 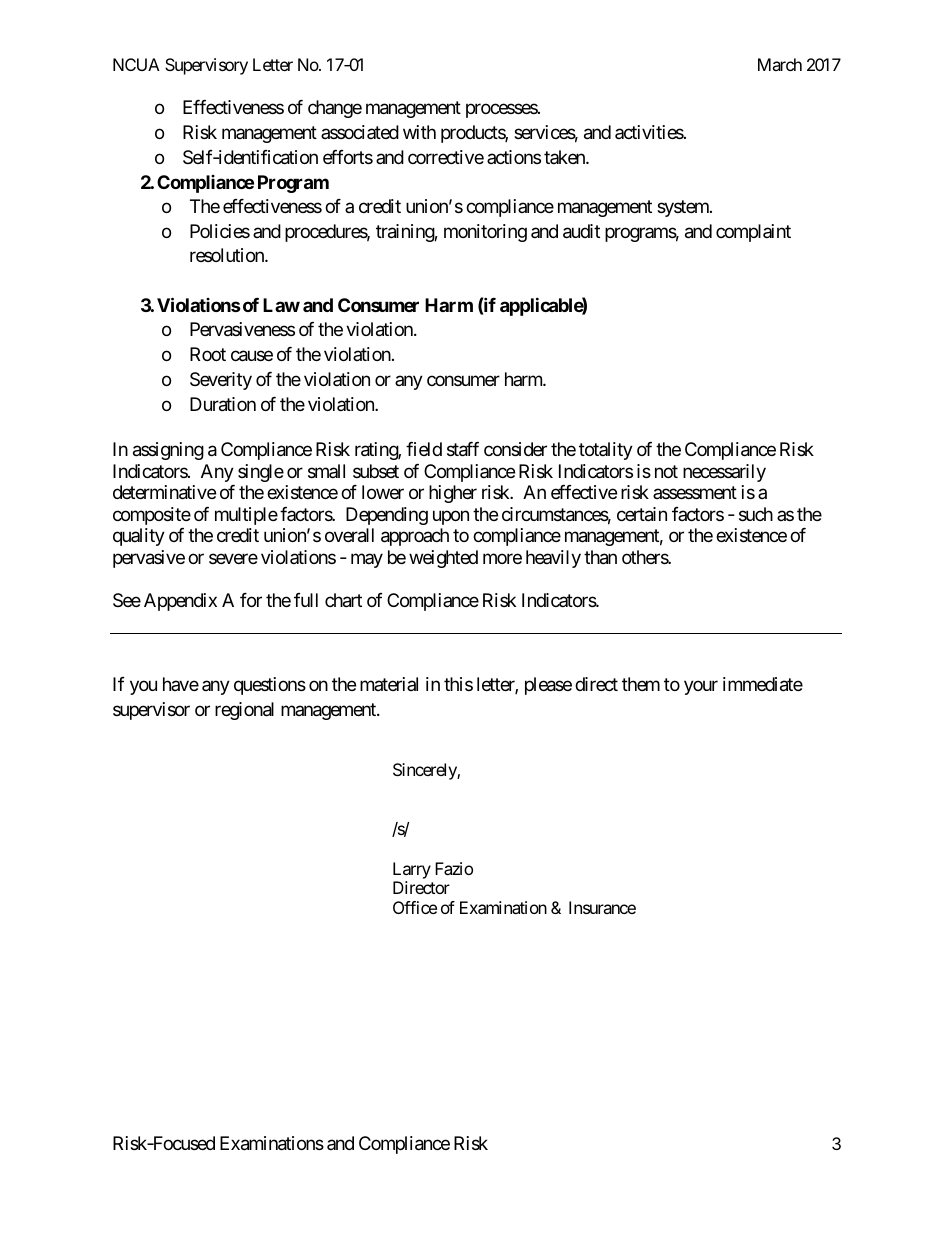 I want to click on Larry, so click(x=412, y=870).
